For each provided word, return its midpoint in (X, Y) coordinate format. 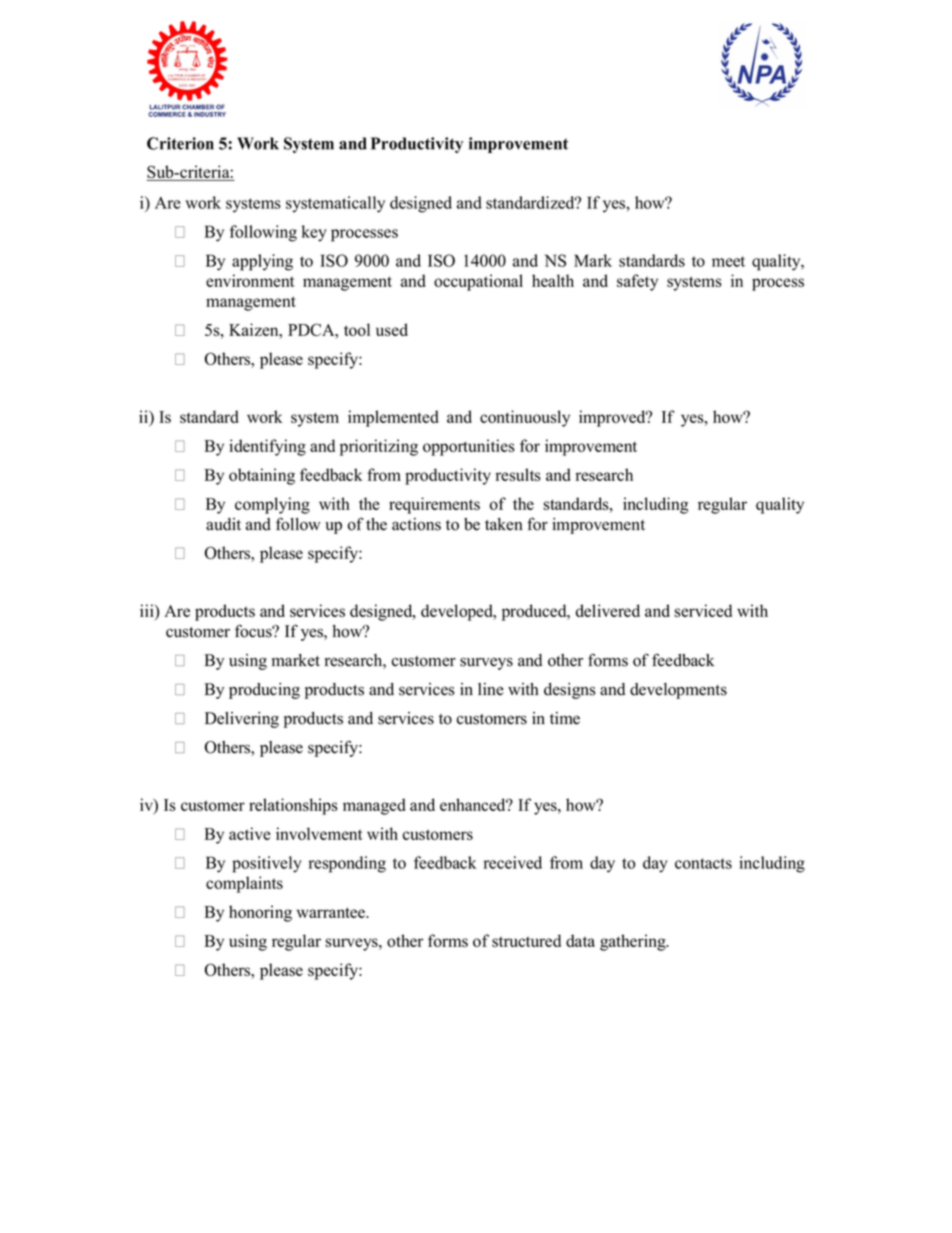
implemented (393, 418)
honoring (260, 913)
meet (728, 261)
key (314, 233)
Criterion (180, 143)
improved (613, 418)
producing (264, 691)
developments (678, 691)
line (491, 689)
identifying (267, 447)
